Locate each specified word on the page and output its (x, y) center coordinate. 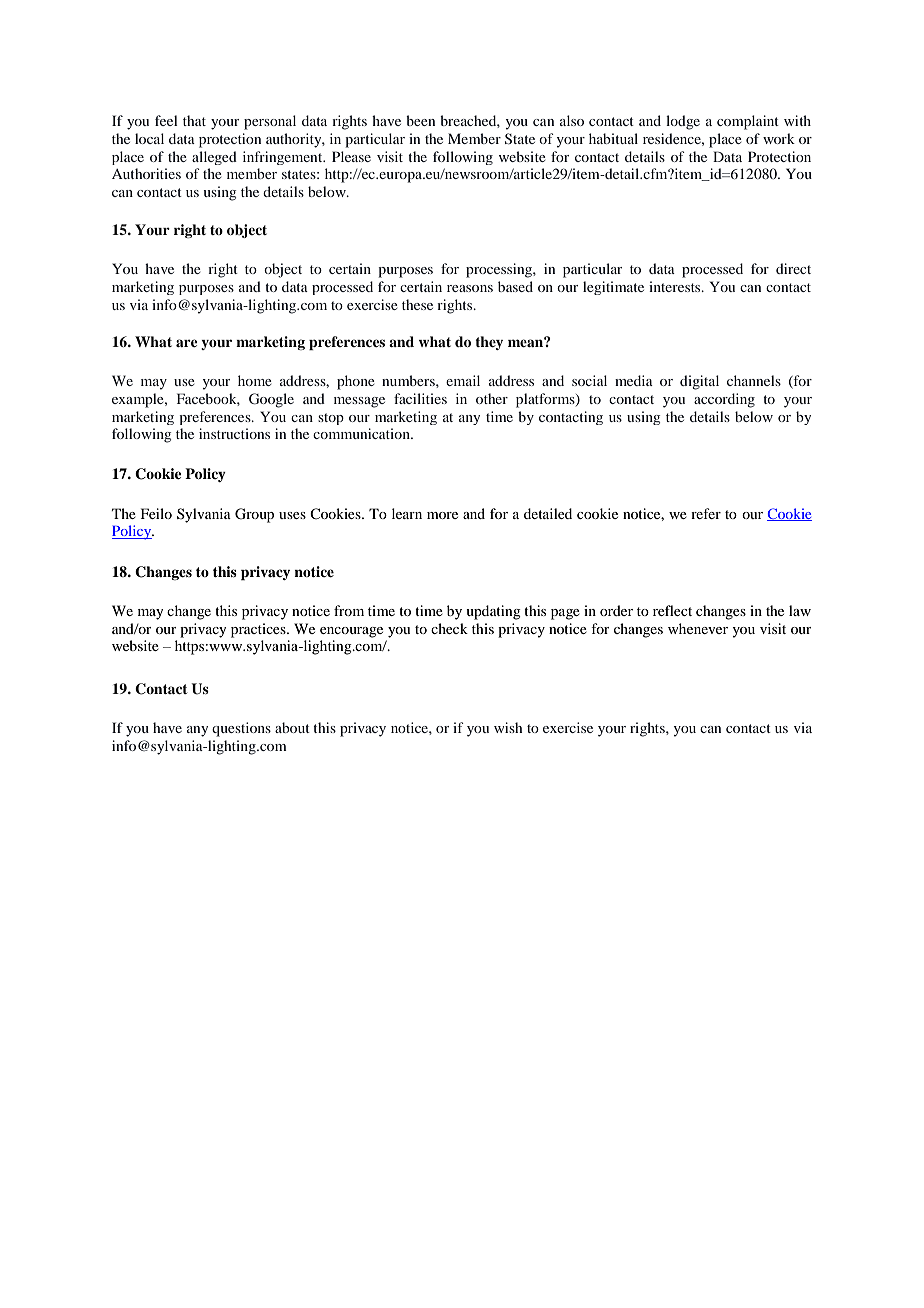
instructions (234, 433)
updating (493, 612)
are (187, 343)
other (492, 398)
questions (241, 729)
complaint (748, 122)
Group (254, 515)
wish (508, 727)
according (724, 400)
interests (676, 286)
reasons (470, 288)
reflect (672, 610)
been (420, 120)
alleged (214, 158)
